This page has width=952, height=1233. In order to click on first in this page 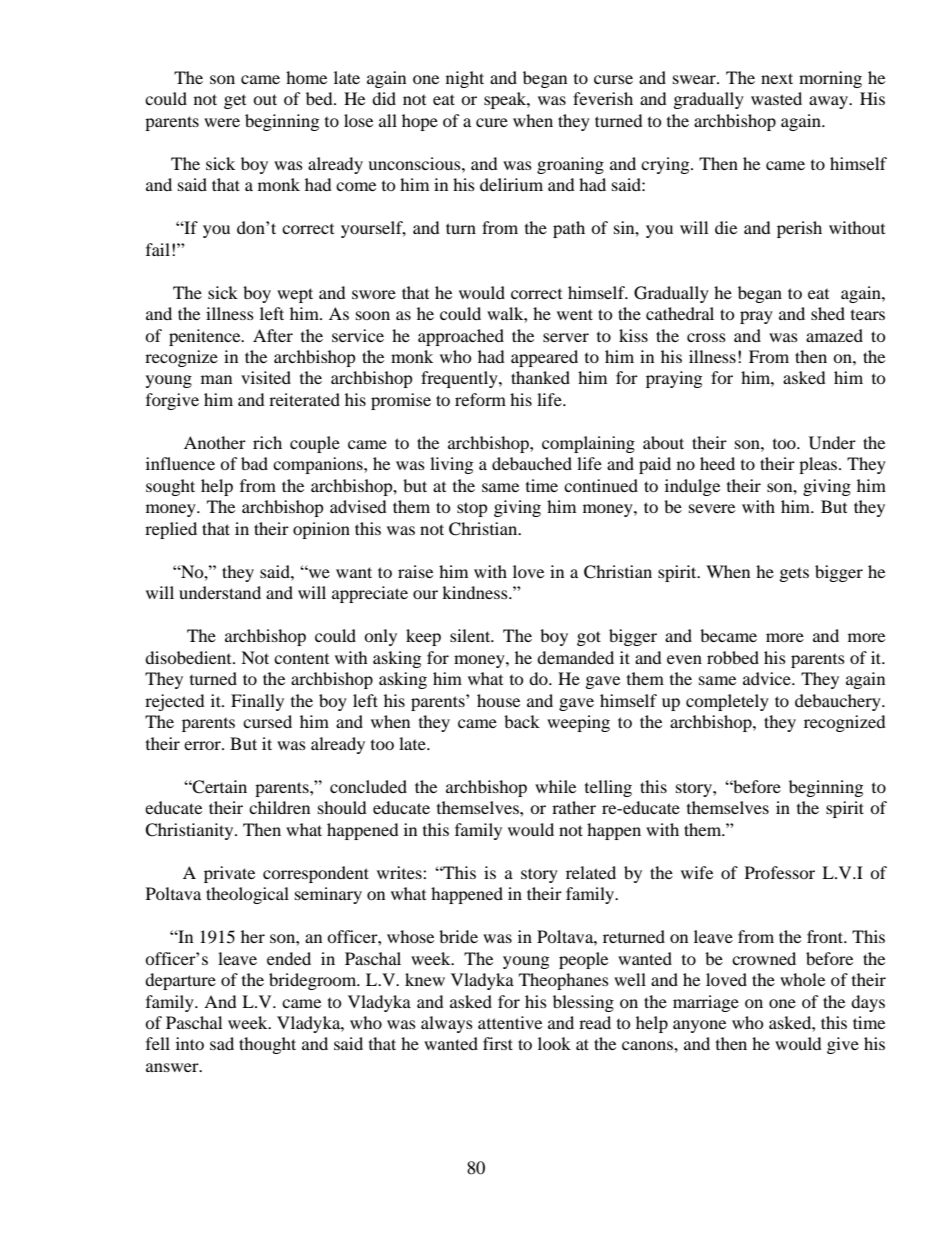, I will do `click(498, 1043)`.
